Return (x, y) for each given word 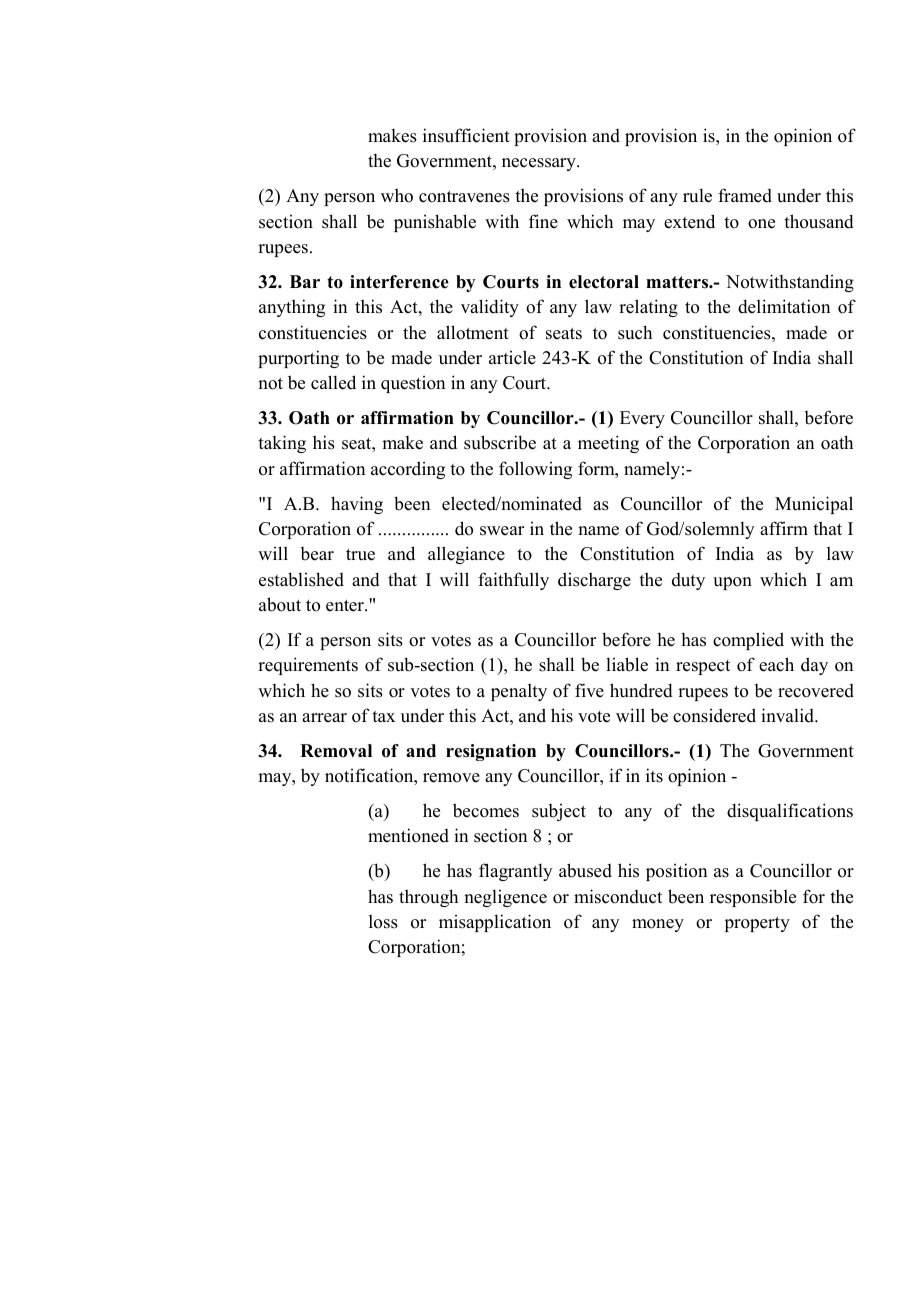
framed (745, 195)
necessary (540, 164)
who (397, 195)
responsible (753, 898)
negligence (505, 898)
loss (383, 922)
